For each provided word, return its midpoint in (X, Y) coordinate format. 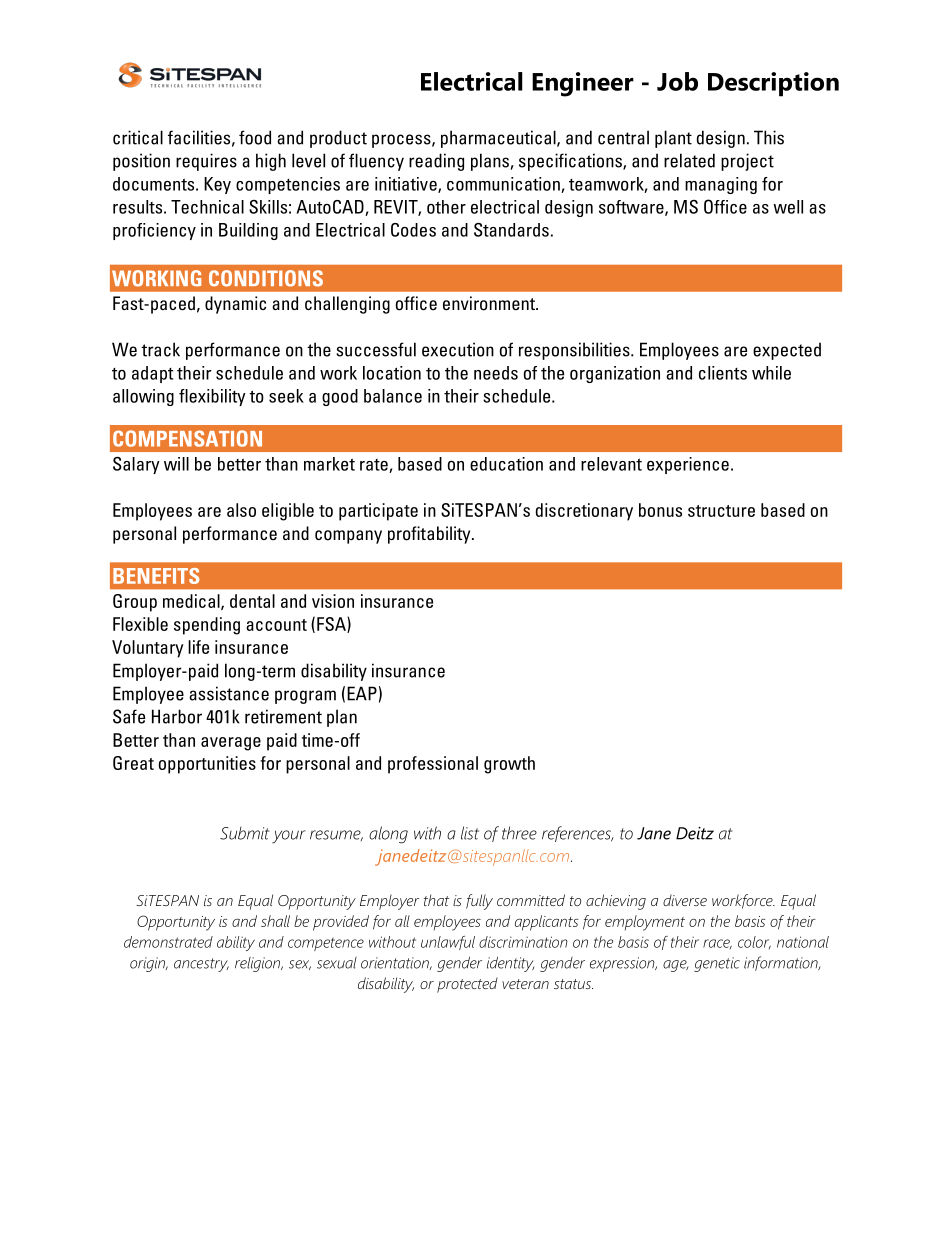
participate (378, 512)
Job (677, 81)
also (241, 510)
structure (721, 511)
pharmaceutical (499, 139)
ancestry (201, 965)
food (255, 137)
